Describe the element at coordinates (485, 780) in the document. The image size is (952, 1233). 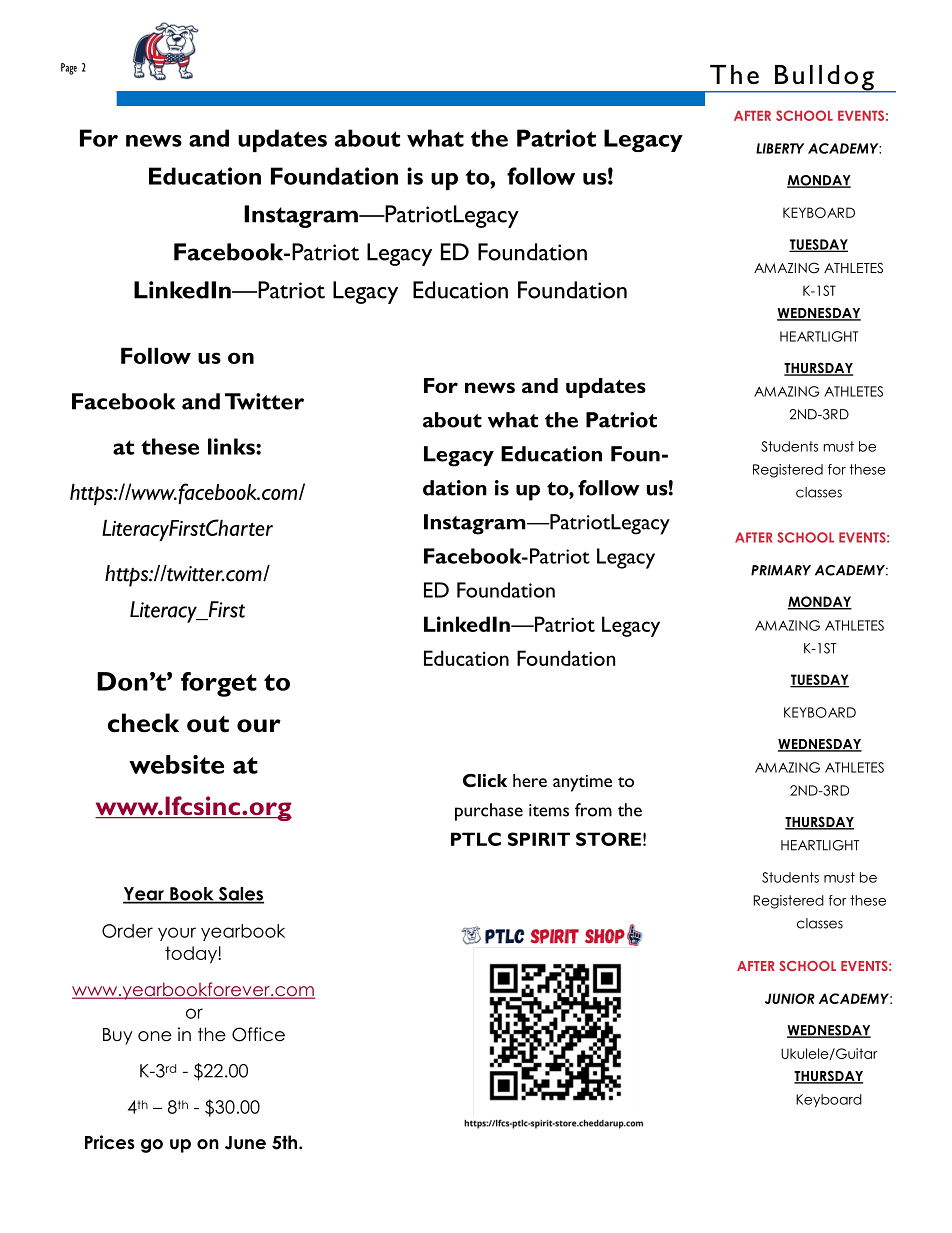
I see `Click` at that location.
